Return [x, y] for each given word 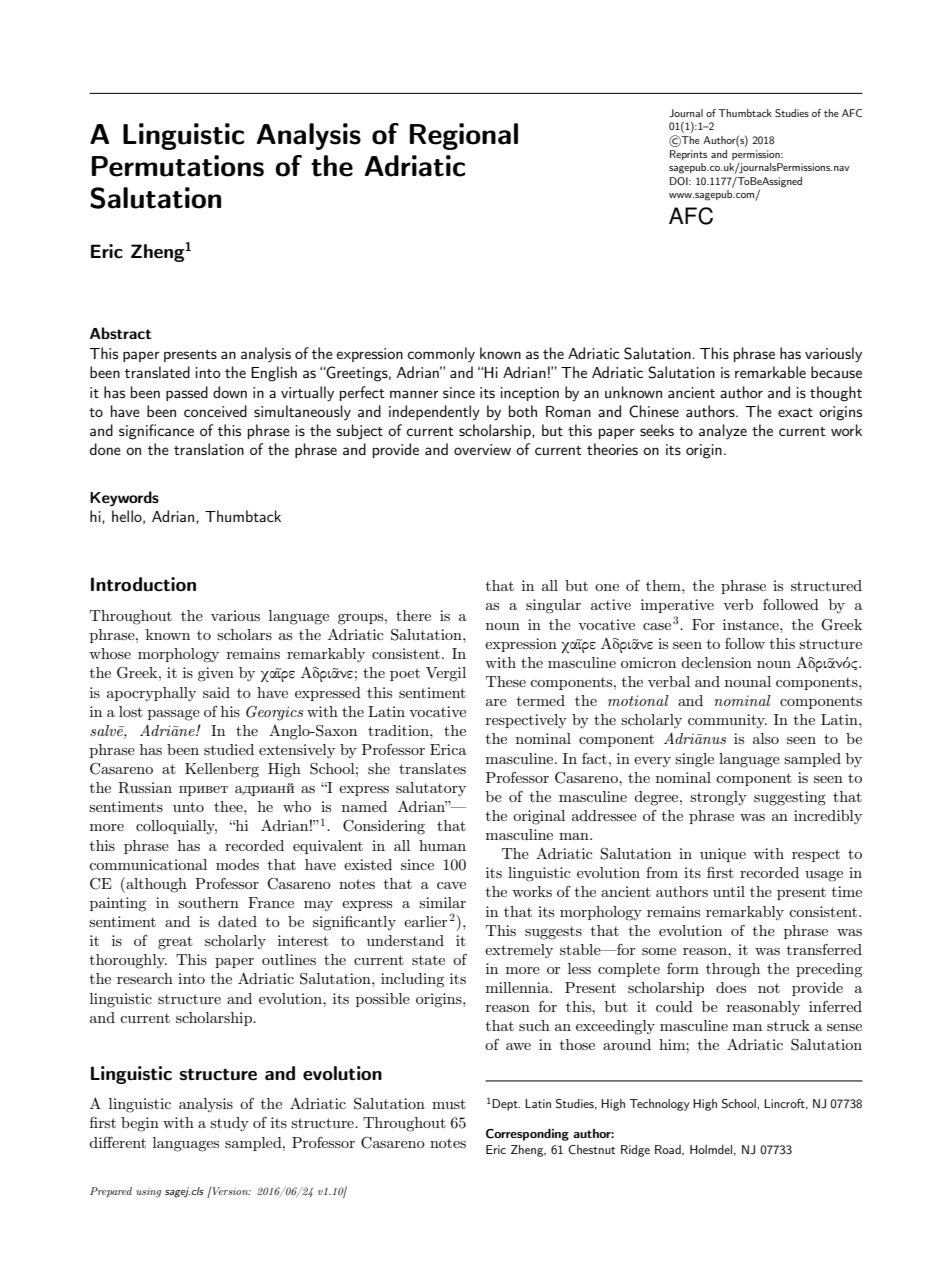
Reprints [688, 155]
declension [716, 662]
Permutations [178, 166]
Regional [464, 136]
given [216, 674]
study [229, 1124]
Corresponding [527, 1135]
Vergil [446, 674]
